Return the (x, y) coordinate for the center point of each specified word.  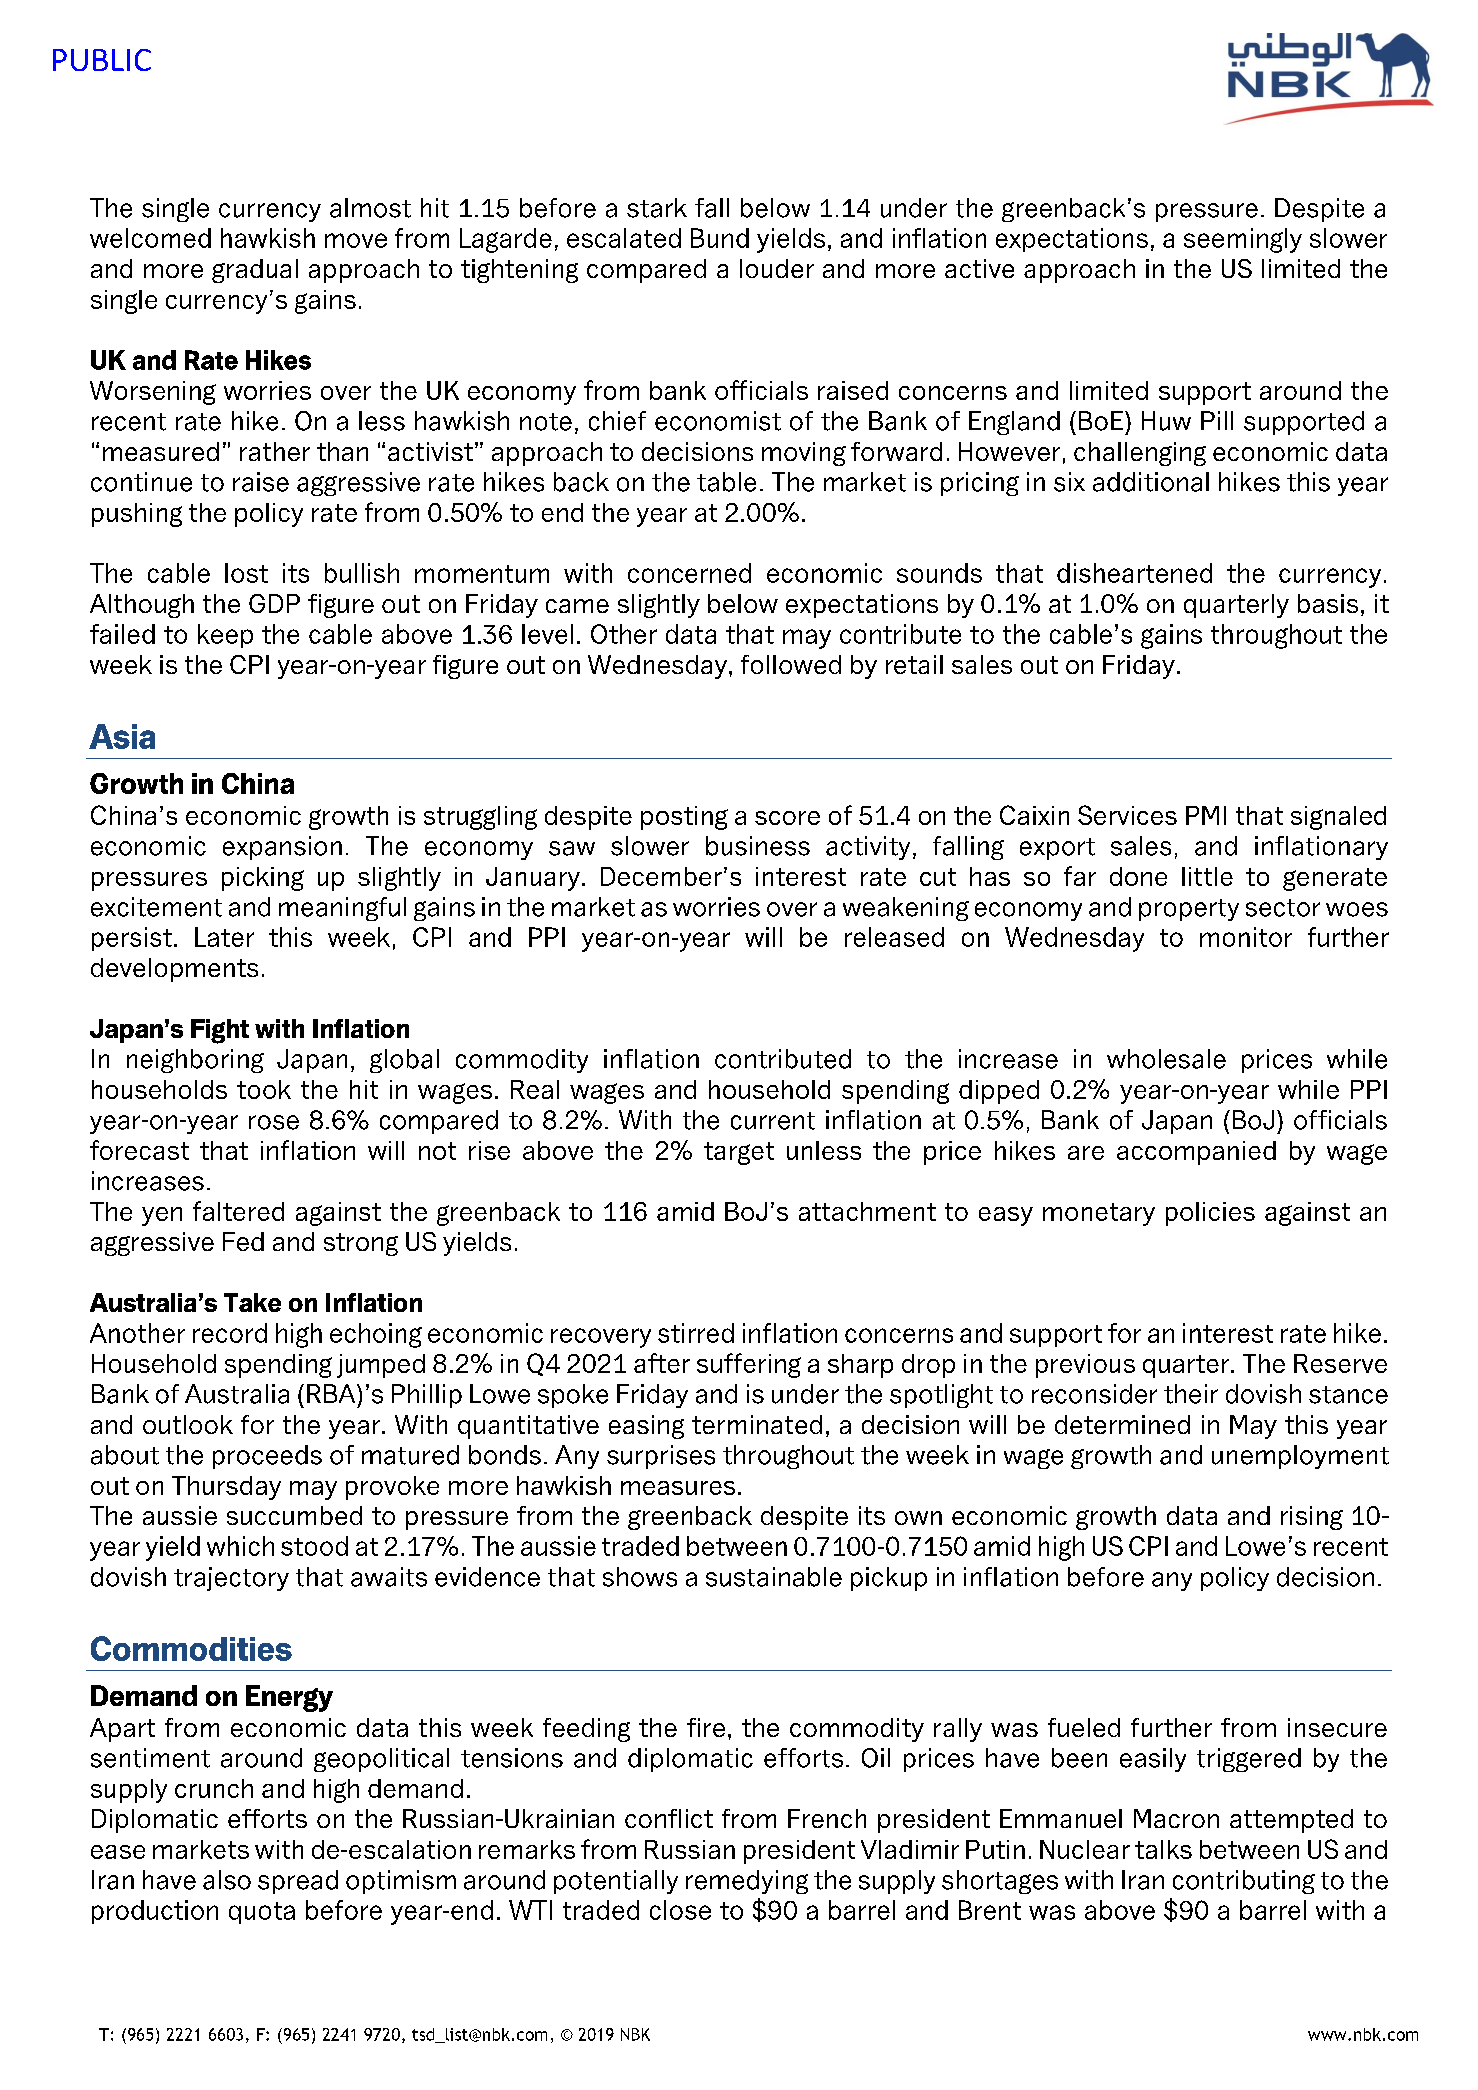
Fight (220, 1031)
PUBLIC (102, 60)
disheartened (1134, 573)
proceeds (267, 1457)
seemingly (1243, 240)
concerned (689, 573)
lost (246, 573)
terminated (757, 1424)
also (227, 1880)
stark (657, 208)
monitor (1246, 937)
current (773, 1121)
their (1191, 1394)
